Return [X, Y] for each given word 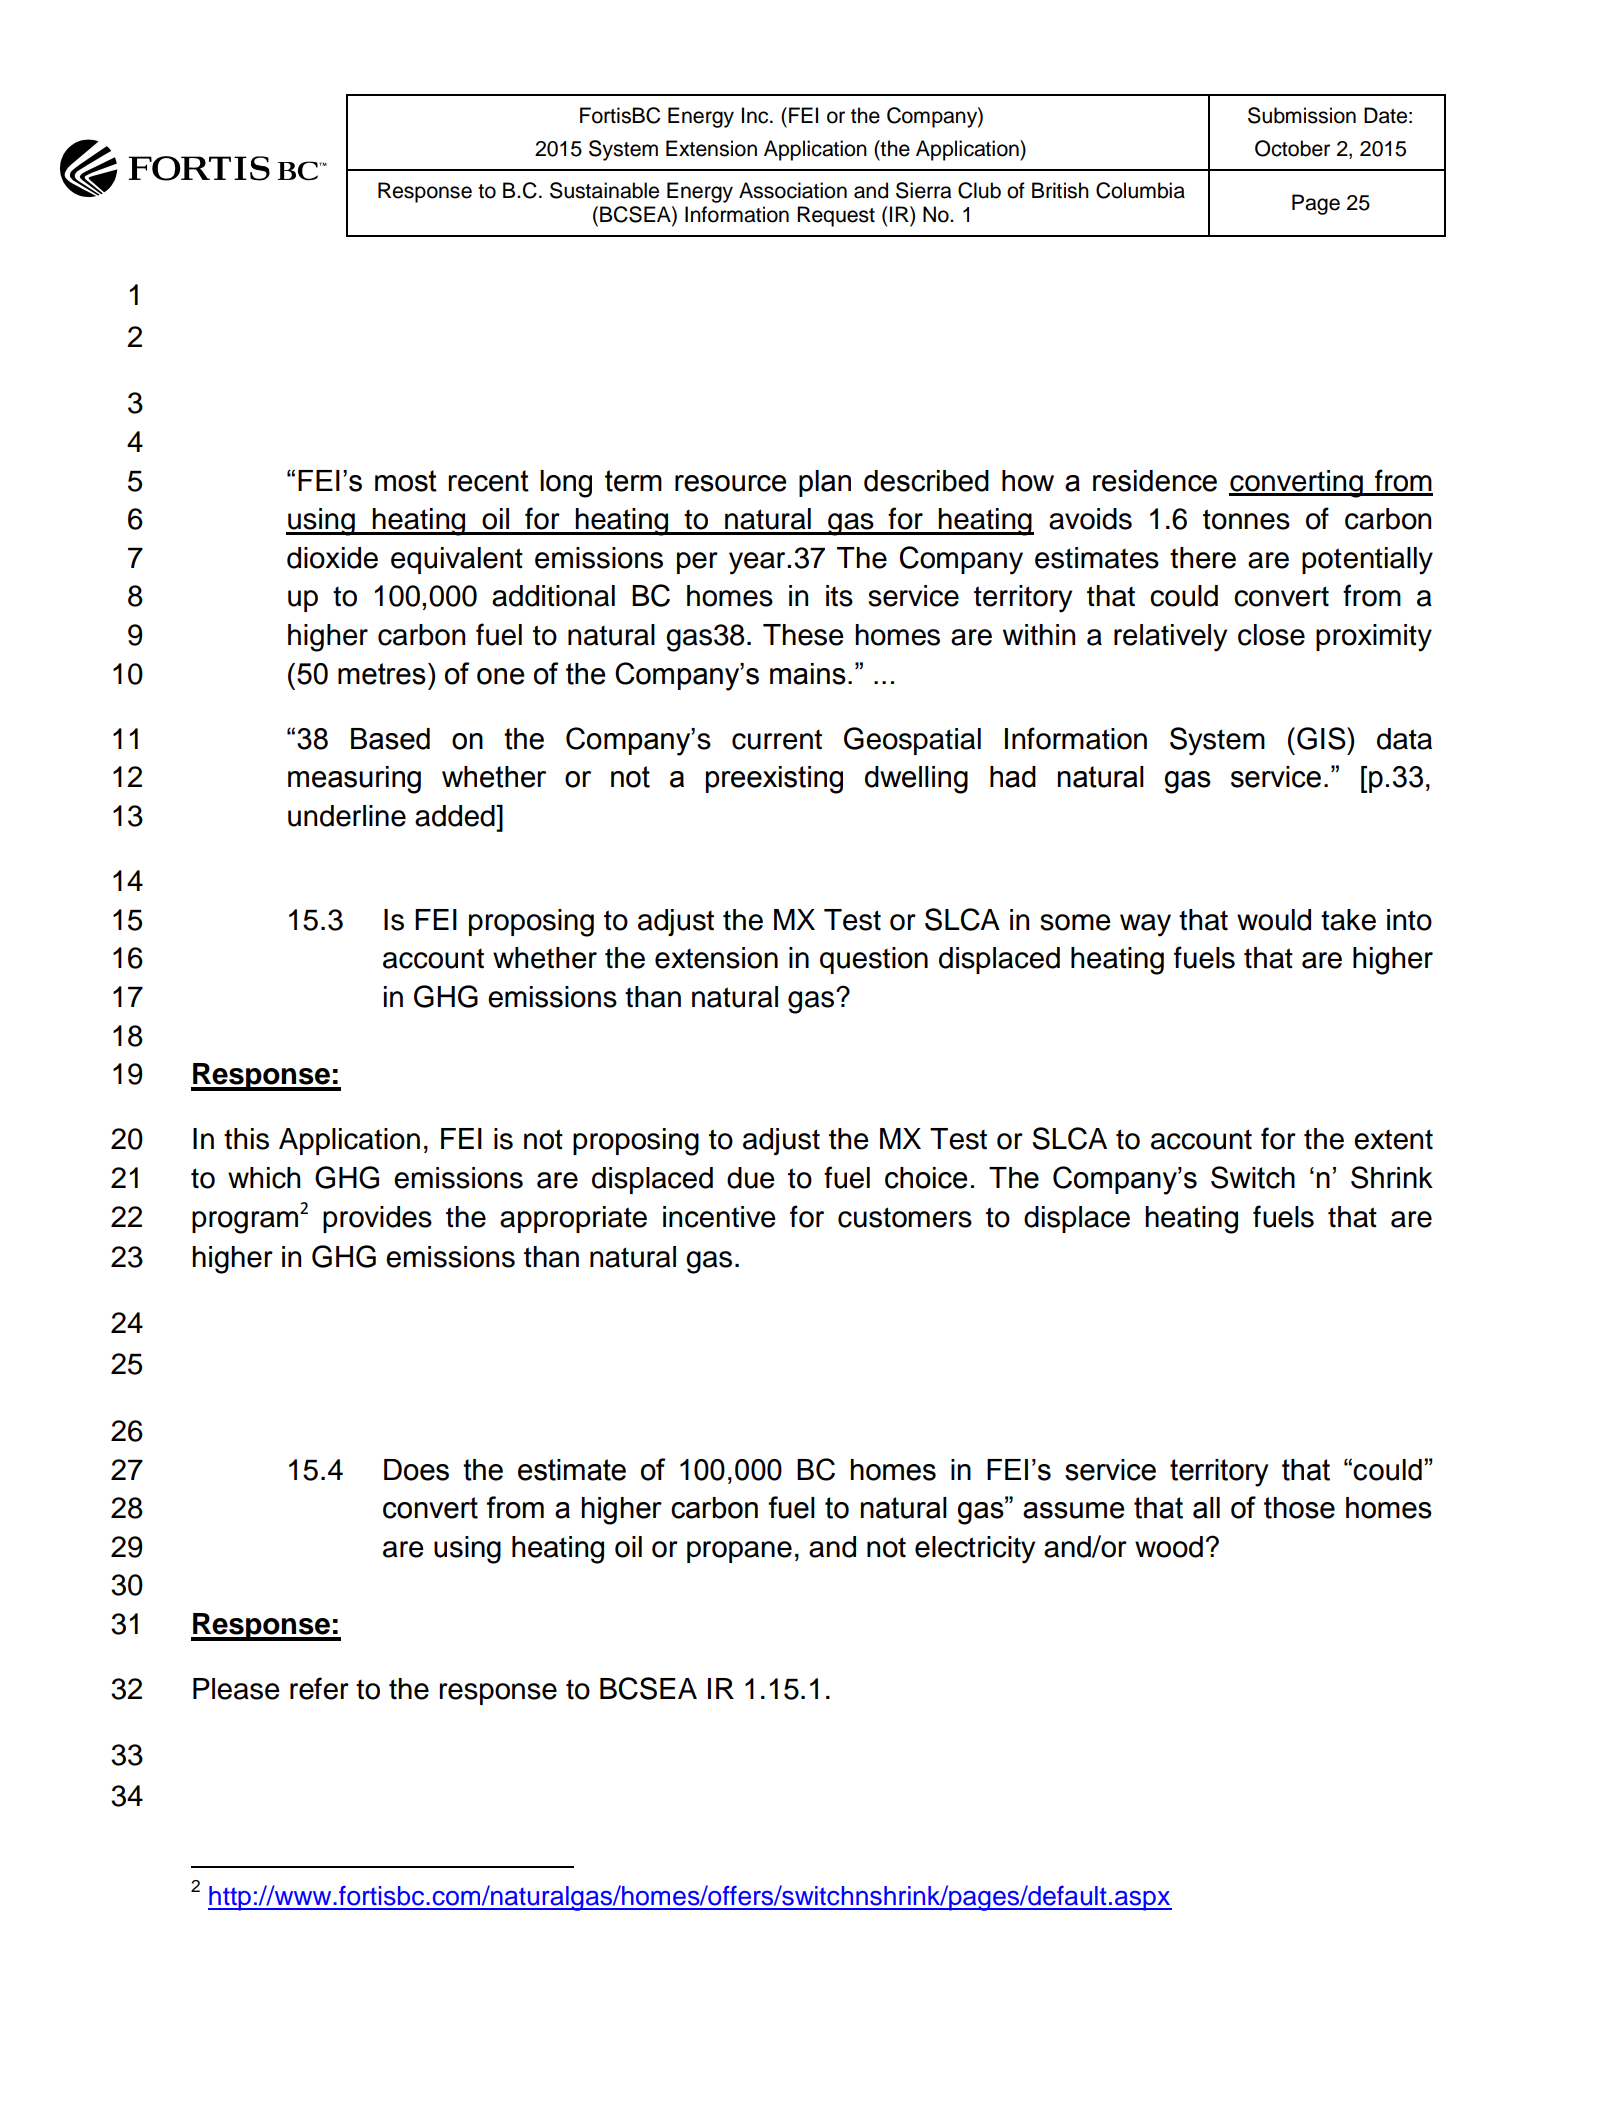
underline [347, 816]
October [1292, 148]
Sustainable [604, 190]
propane [739, 1552]
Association [793, 190]
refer [319, 1688]
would [1274, 920]
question [874, 960]
